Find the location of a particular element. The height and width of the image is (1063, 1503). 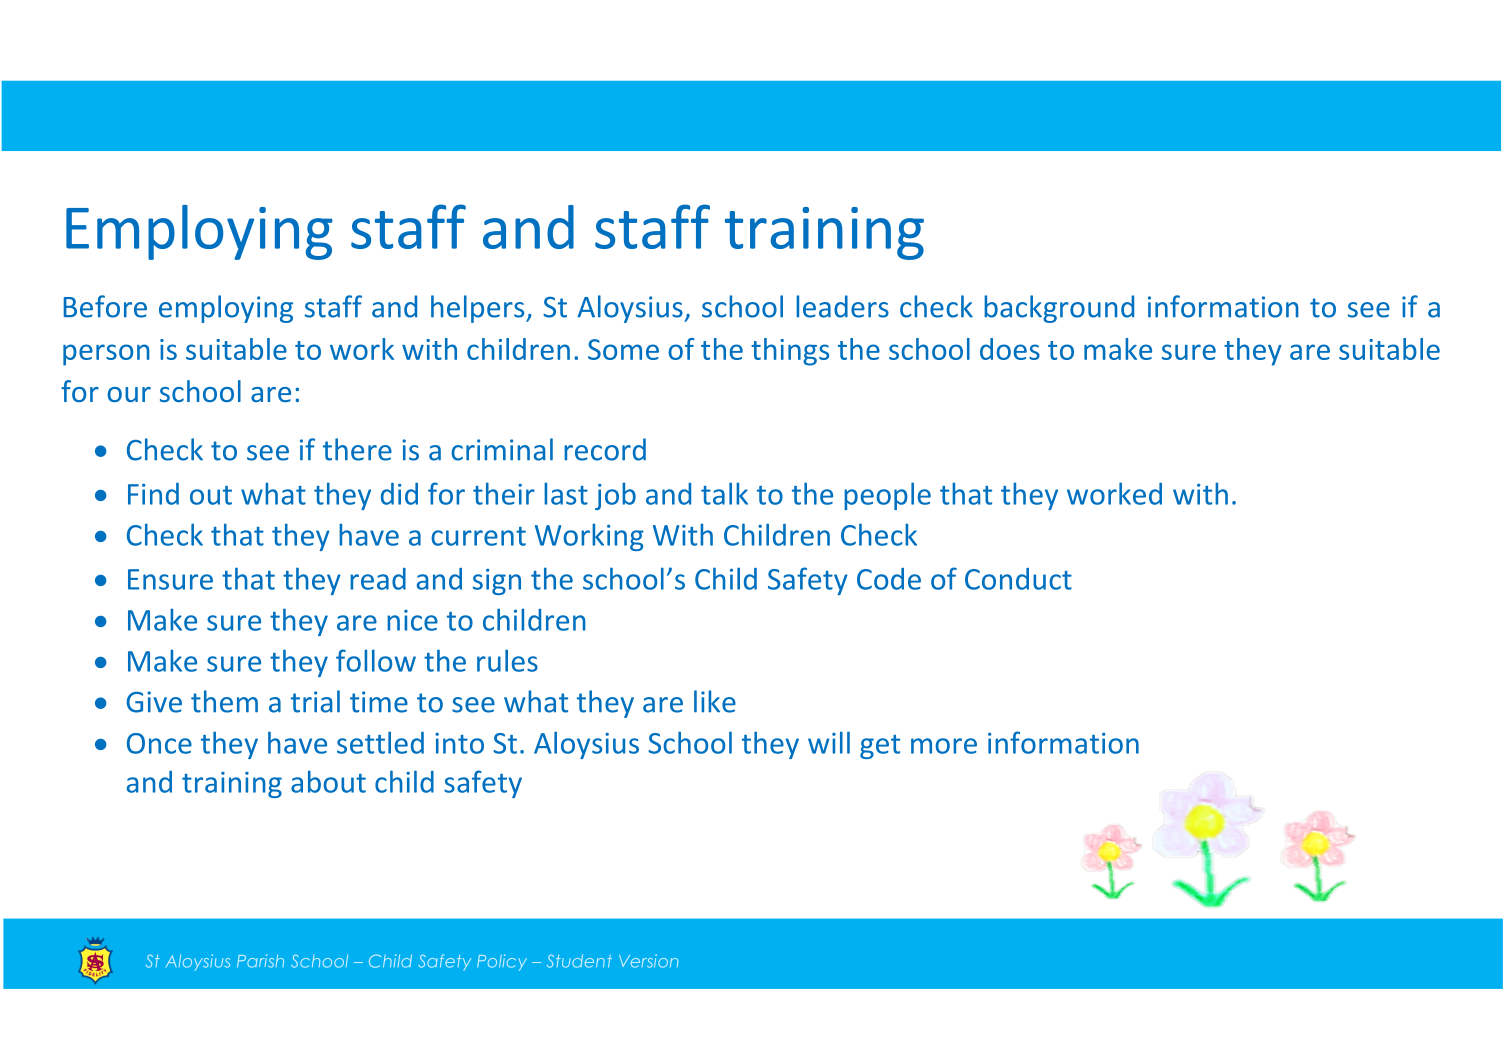

about is located at coordinates (328, 781).
